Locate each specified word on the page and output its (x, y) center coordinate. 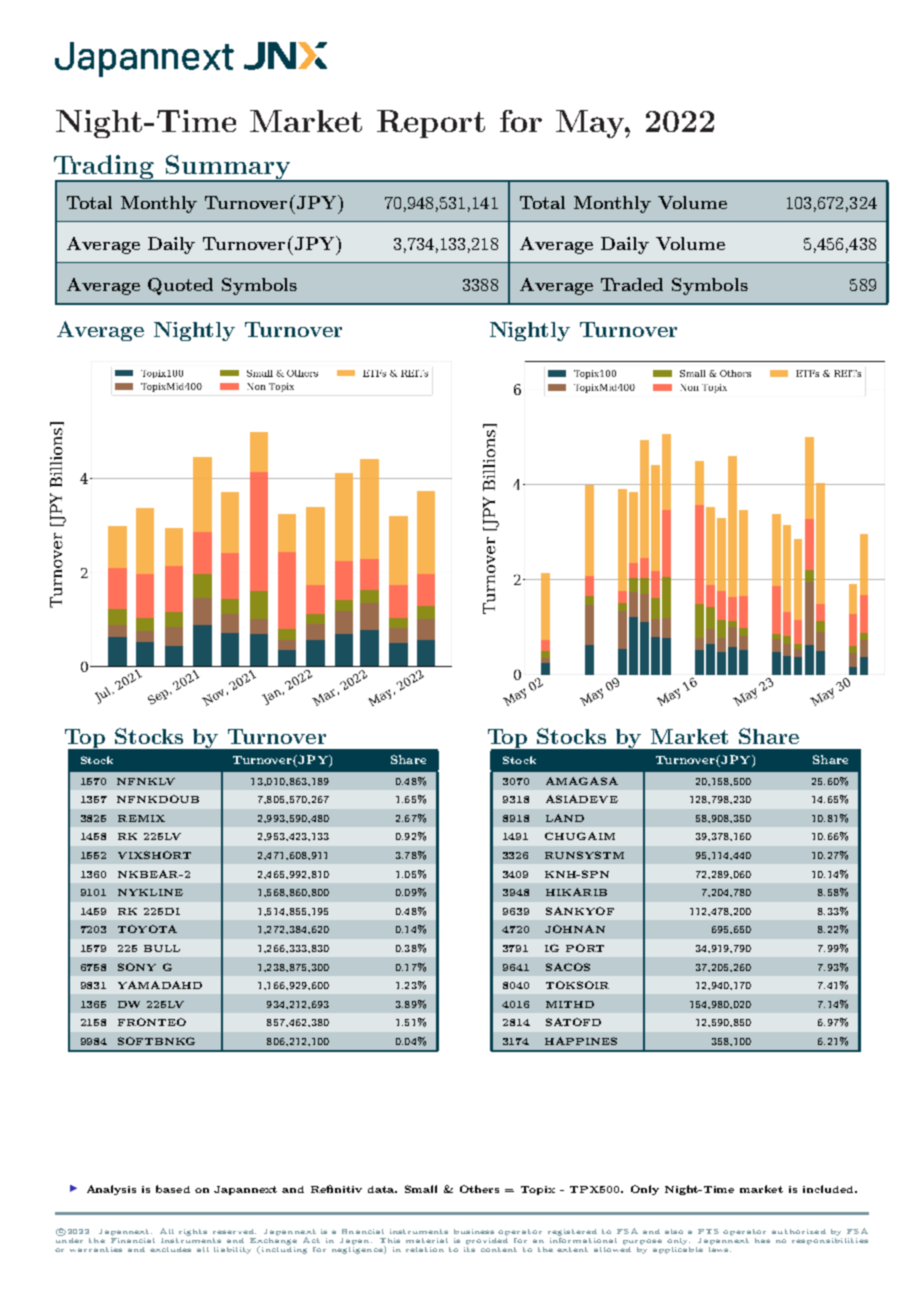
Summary (228, 168)
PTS (708, 1231)
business (474, 1231)
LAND (565, 818)
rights (193, 1232)
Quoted (180, 286)
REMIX (141, 818)
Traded (632, 284)
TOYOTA (147, 929)
